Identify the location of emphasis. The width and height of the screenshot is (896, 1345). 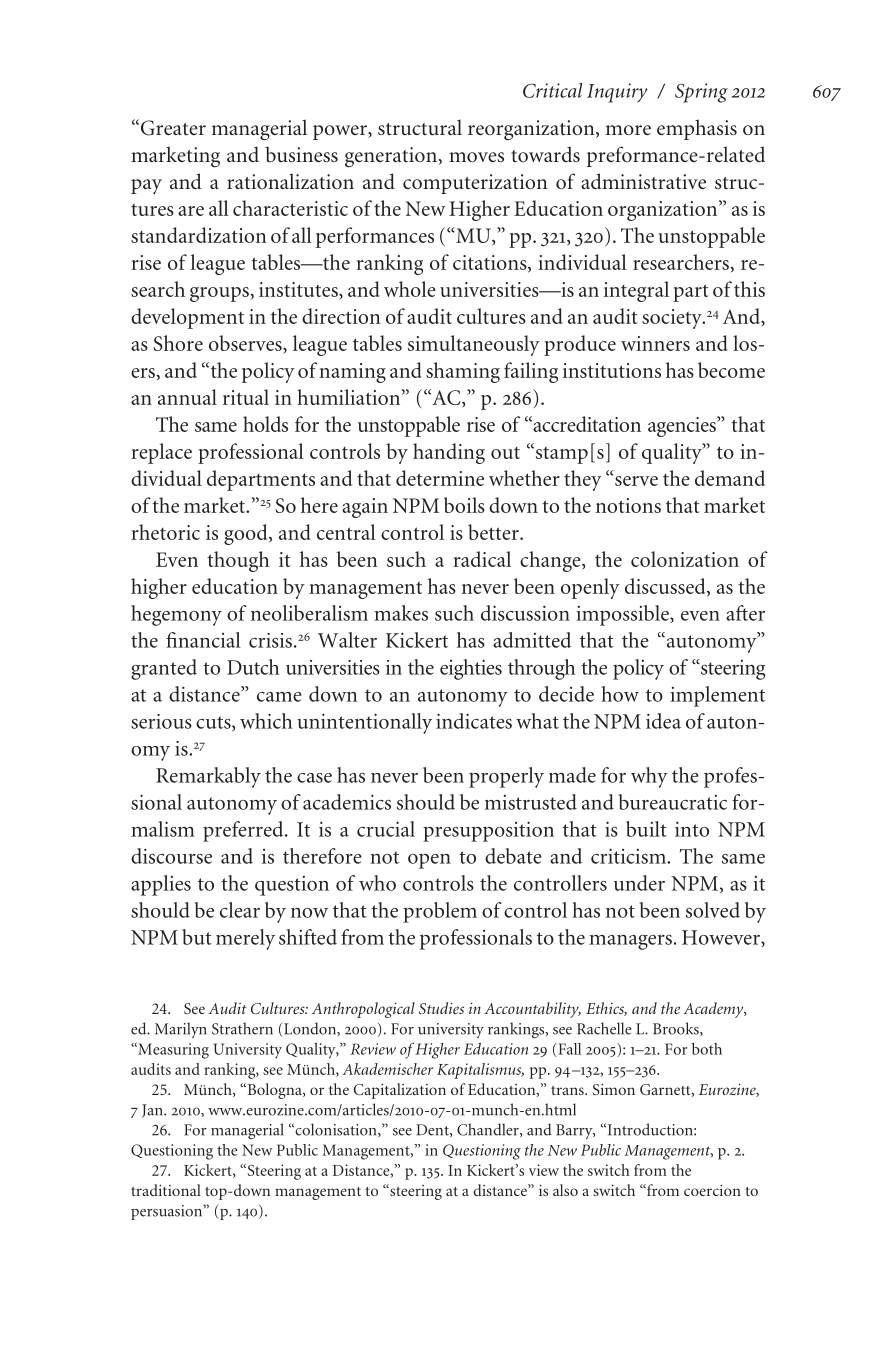
(697, 129).
